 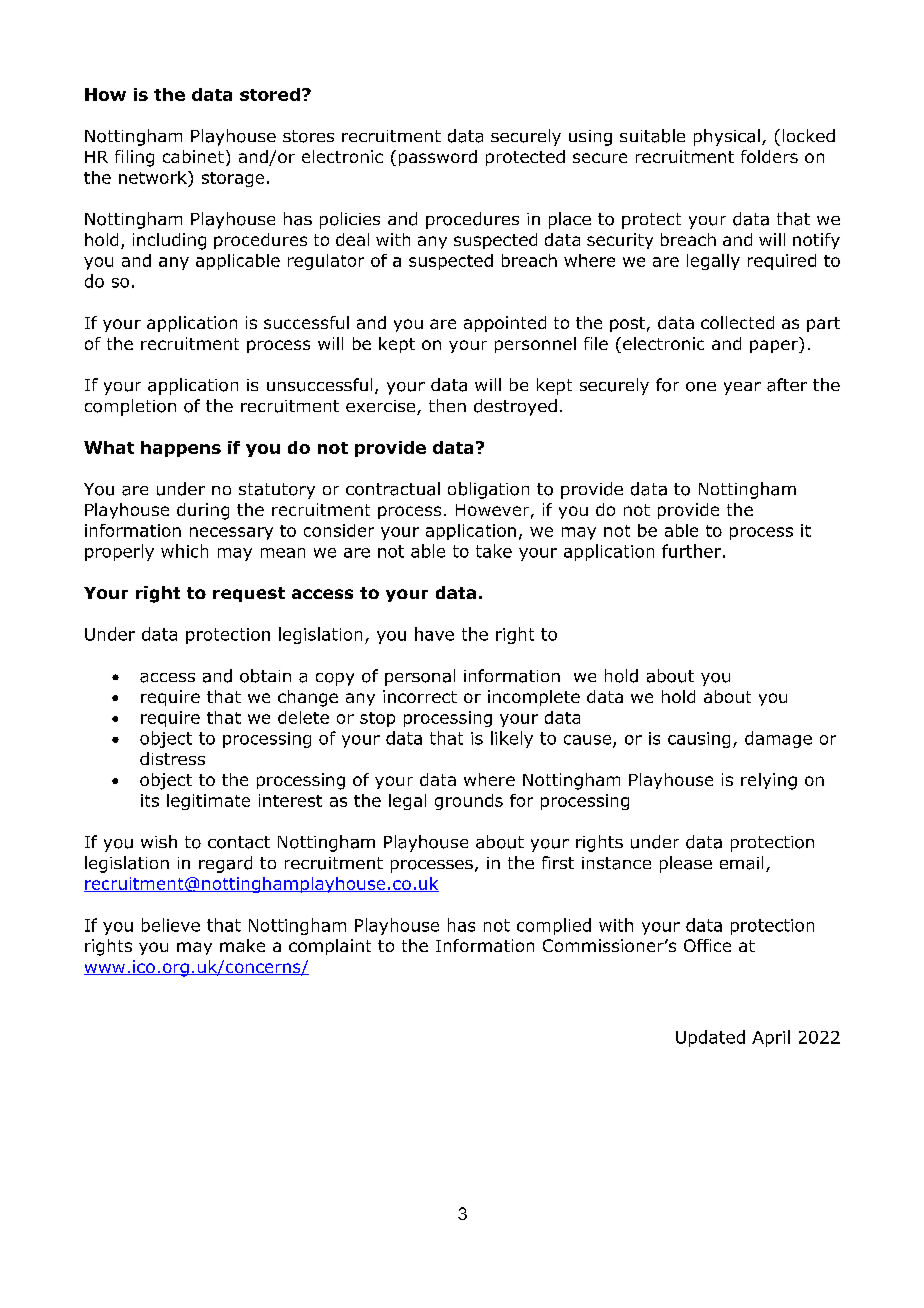 What do you see at coordinates (769, 781) in the screenshot?
I see `relying` at bounding box center [769, 781].
